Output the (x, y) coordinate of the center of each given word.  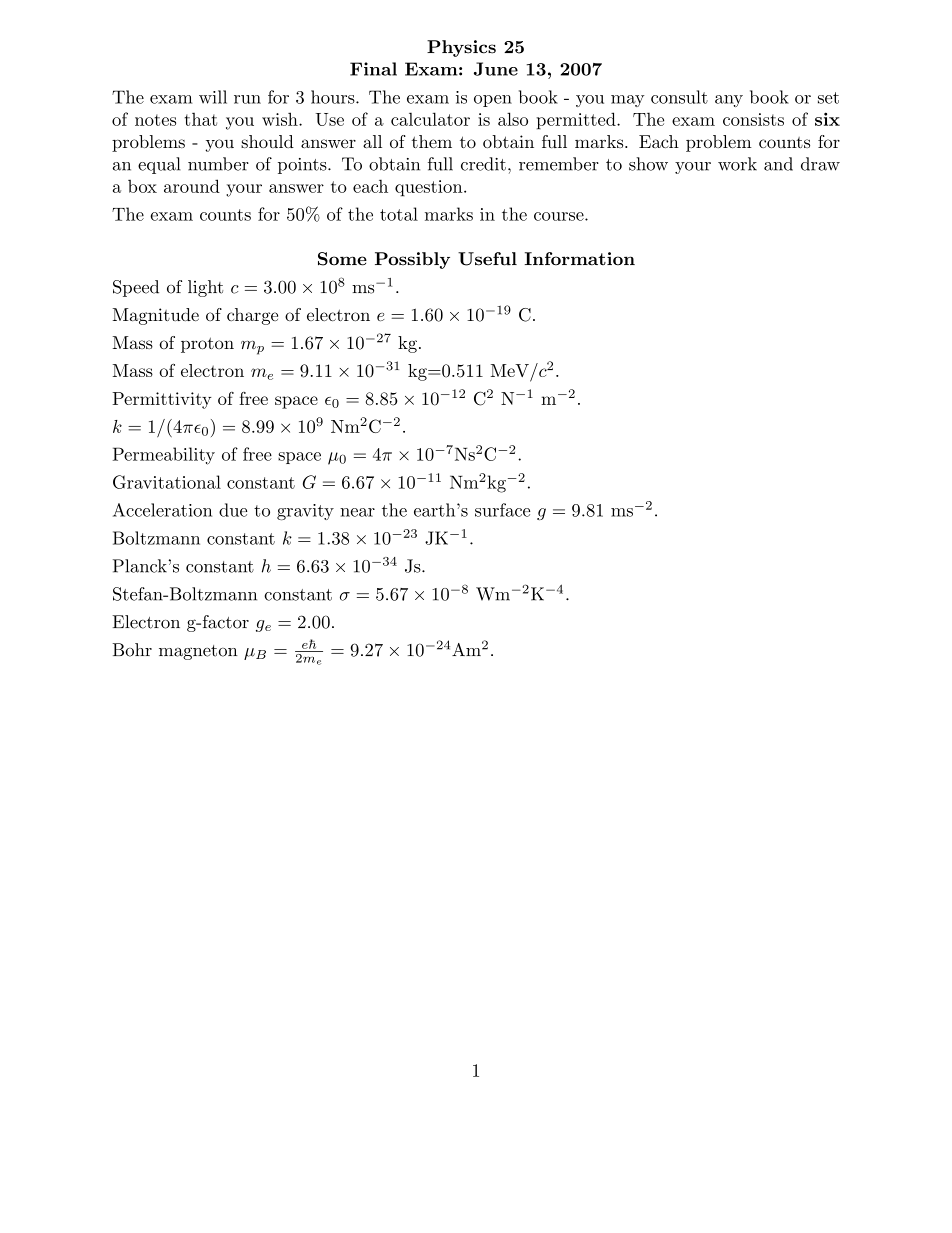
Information (579, 259)
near (357, 512)
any (729, 101)
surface (502, 510)
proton (207, 345)
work (737, 164)
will (213, 97)
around (192, 186)
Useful (487, 259)
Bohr (132, 650)
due (233, 510)
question (430, 188)
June (496, 69)
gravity (305, 512)
